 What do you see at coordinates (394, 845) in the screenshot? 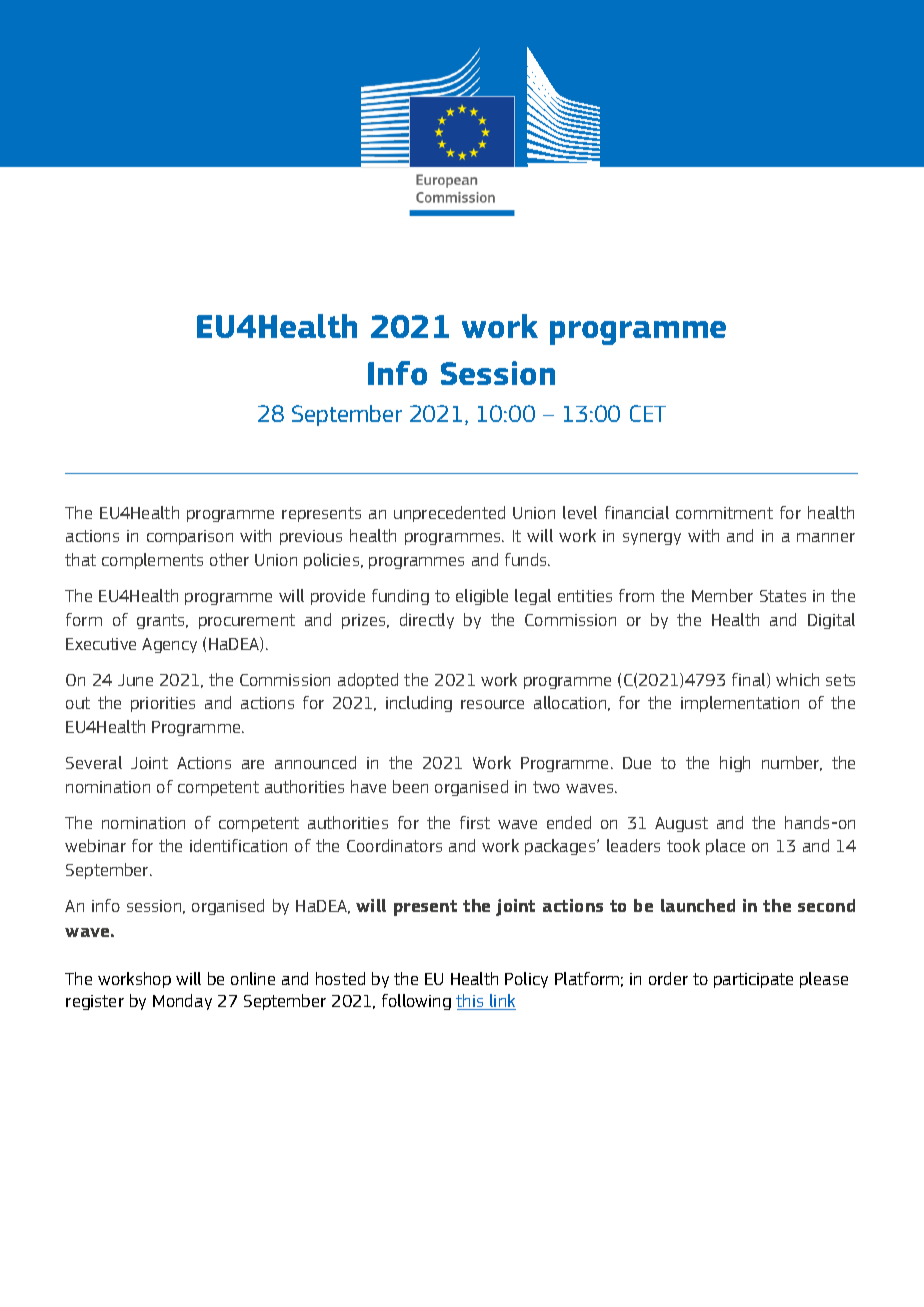
I see `Coordinators` at bounding box center [394, 845].
